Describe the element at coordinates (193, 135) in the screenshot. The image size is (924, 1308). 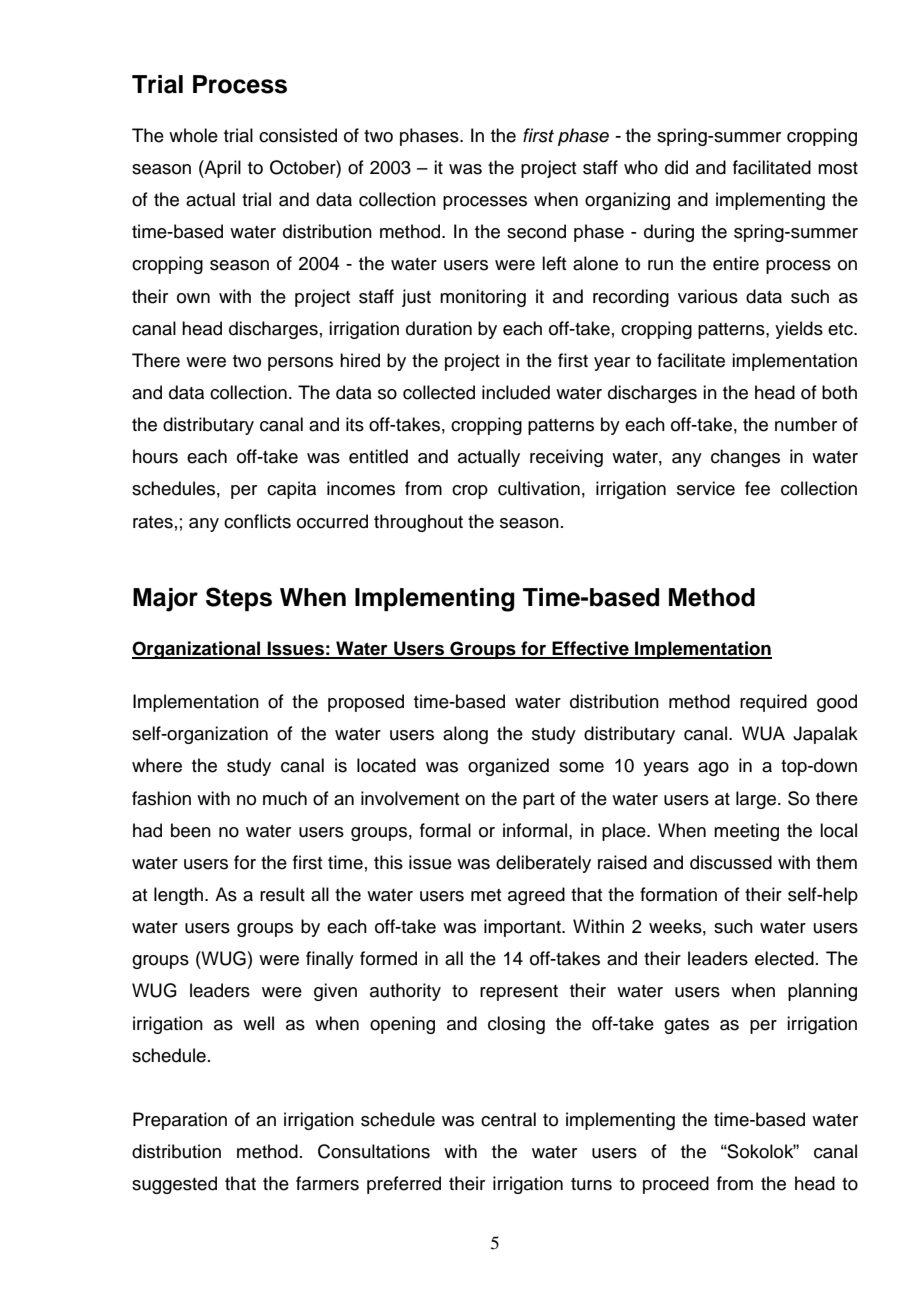
I see `whole` at that location.
